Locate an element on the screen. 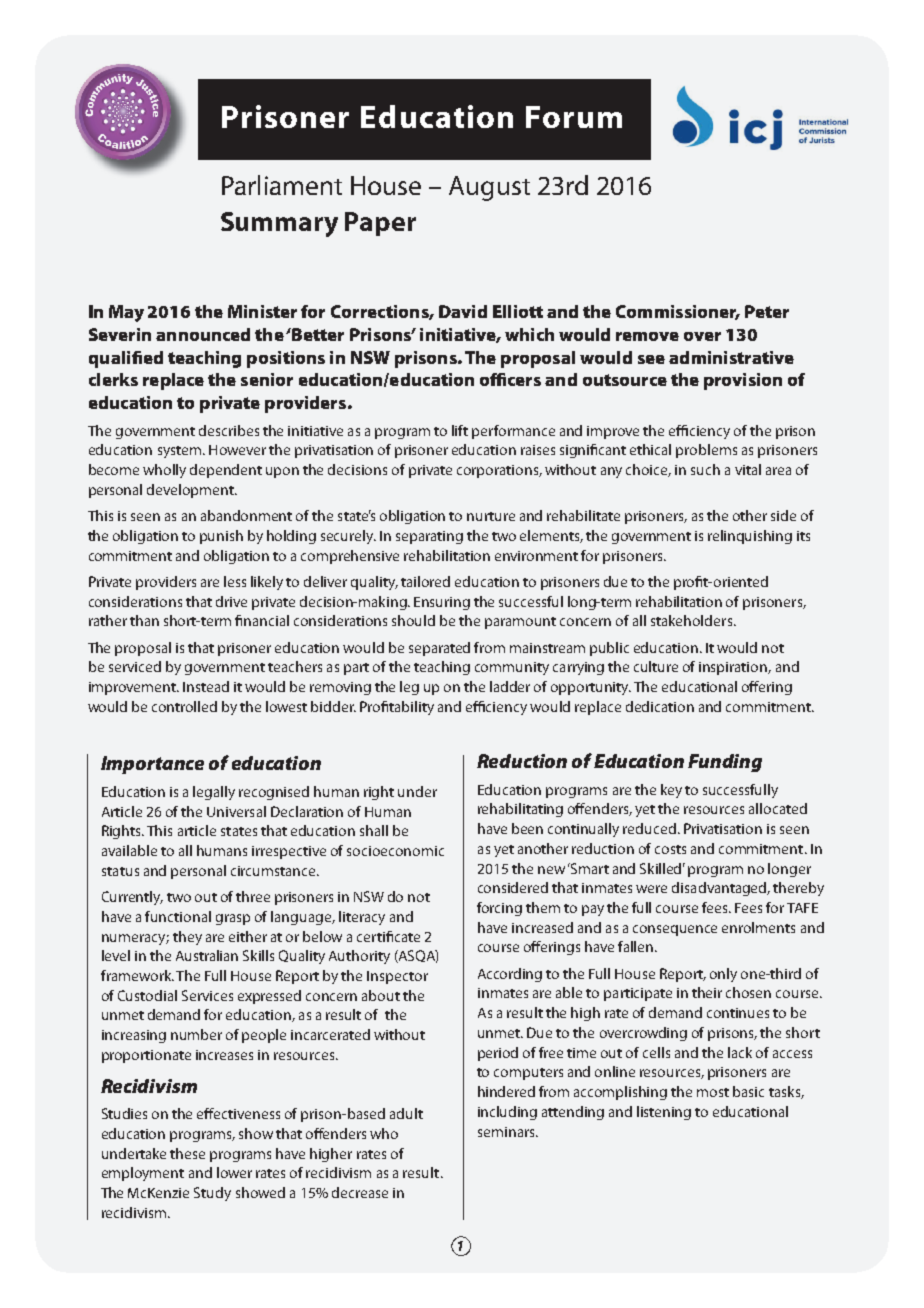 This screenshot has height=1308, width=924. Australian is located at coordinates (207, 955).
